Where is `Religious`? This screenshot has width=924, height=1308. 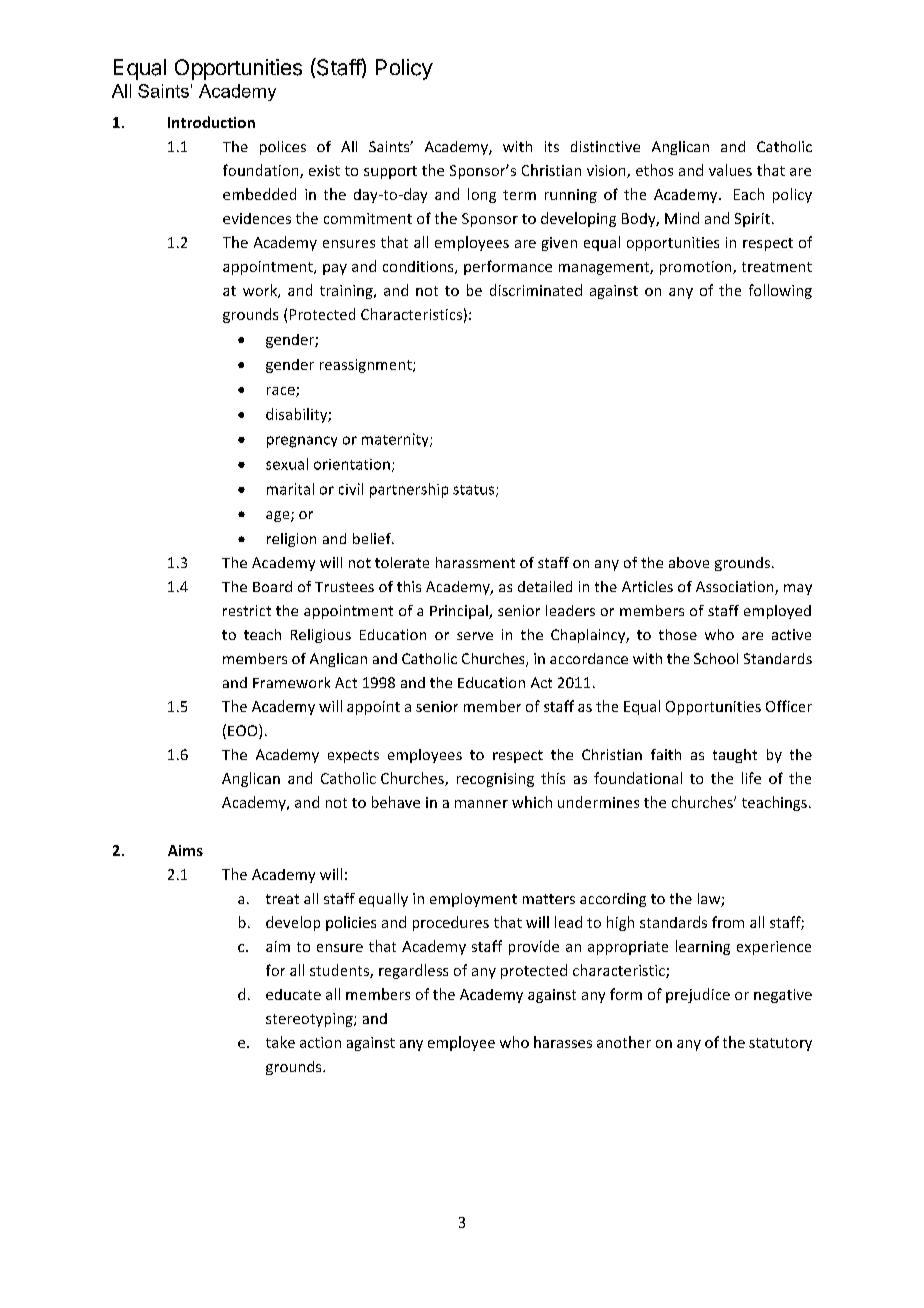 Religious is located at coordinates (321, 636).
